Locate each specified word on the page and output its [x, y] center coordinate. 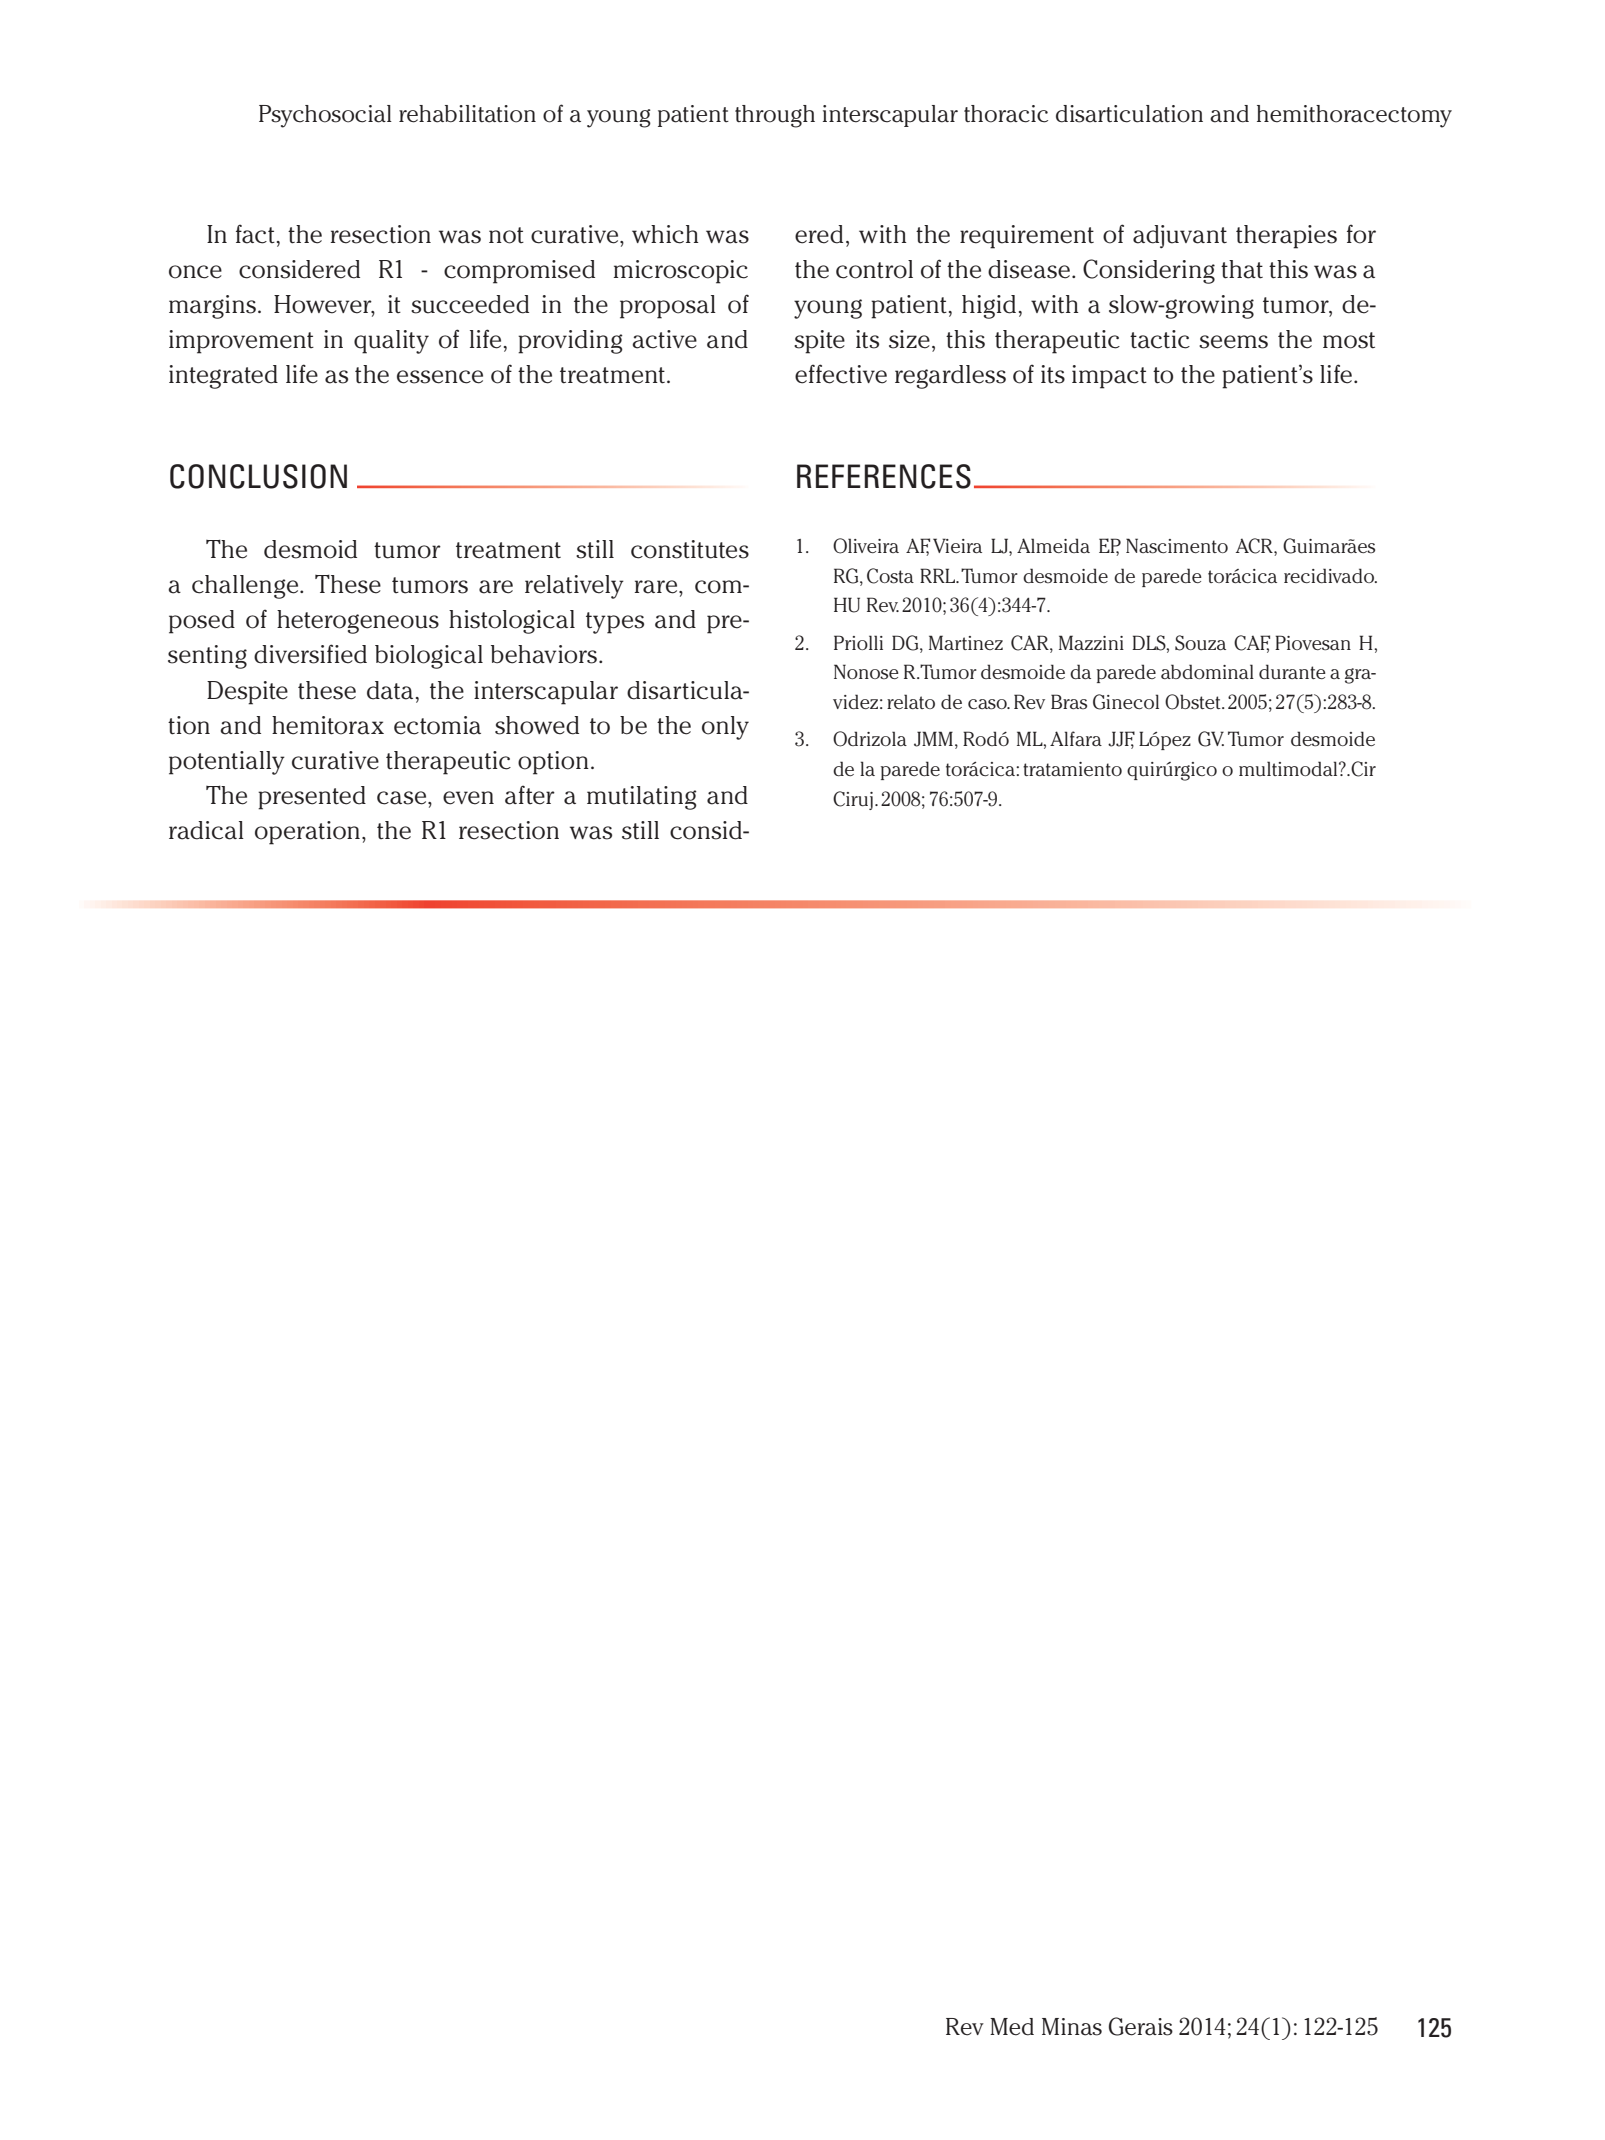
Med [1012, 2027]
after [530, 795]
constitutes [690, 549]
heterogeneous [358, 622]
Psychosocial [325, 116]
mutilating [642, 798]
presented [312, 798]
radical [206, 830]
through [775, 116]
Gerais [1141, 2026]
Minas [1072, 2027]
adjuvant [1180, 236]
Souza [1200, 643]
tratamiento [1072, 769]
